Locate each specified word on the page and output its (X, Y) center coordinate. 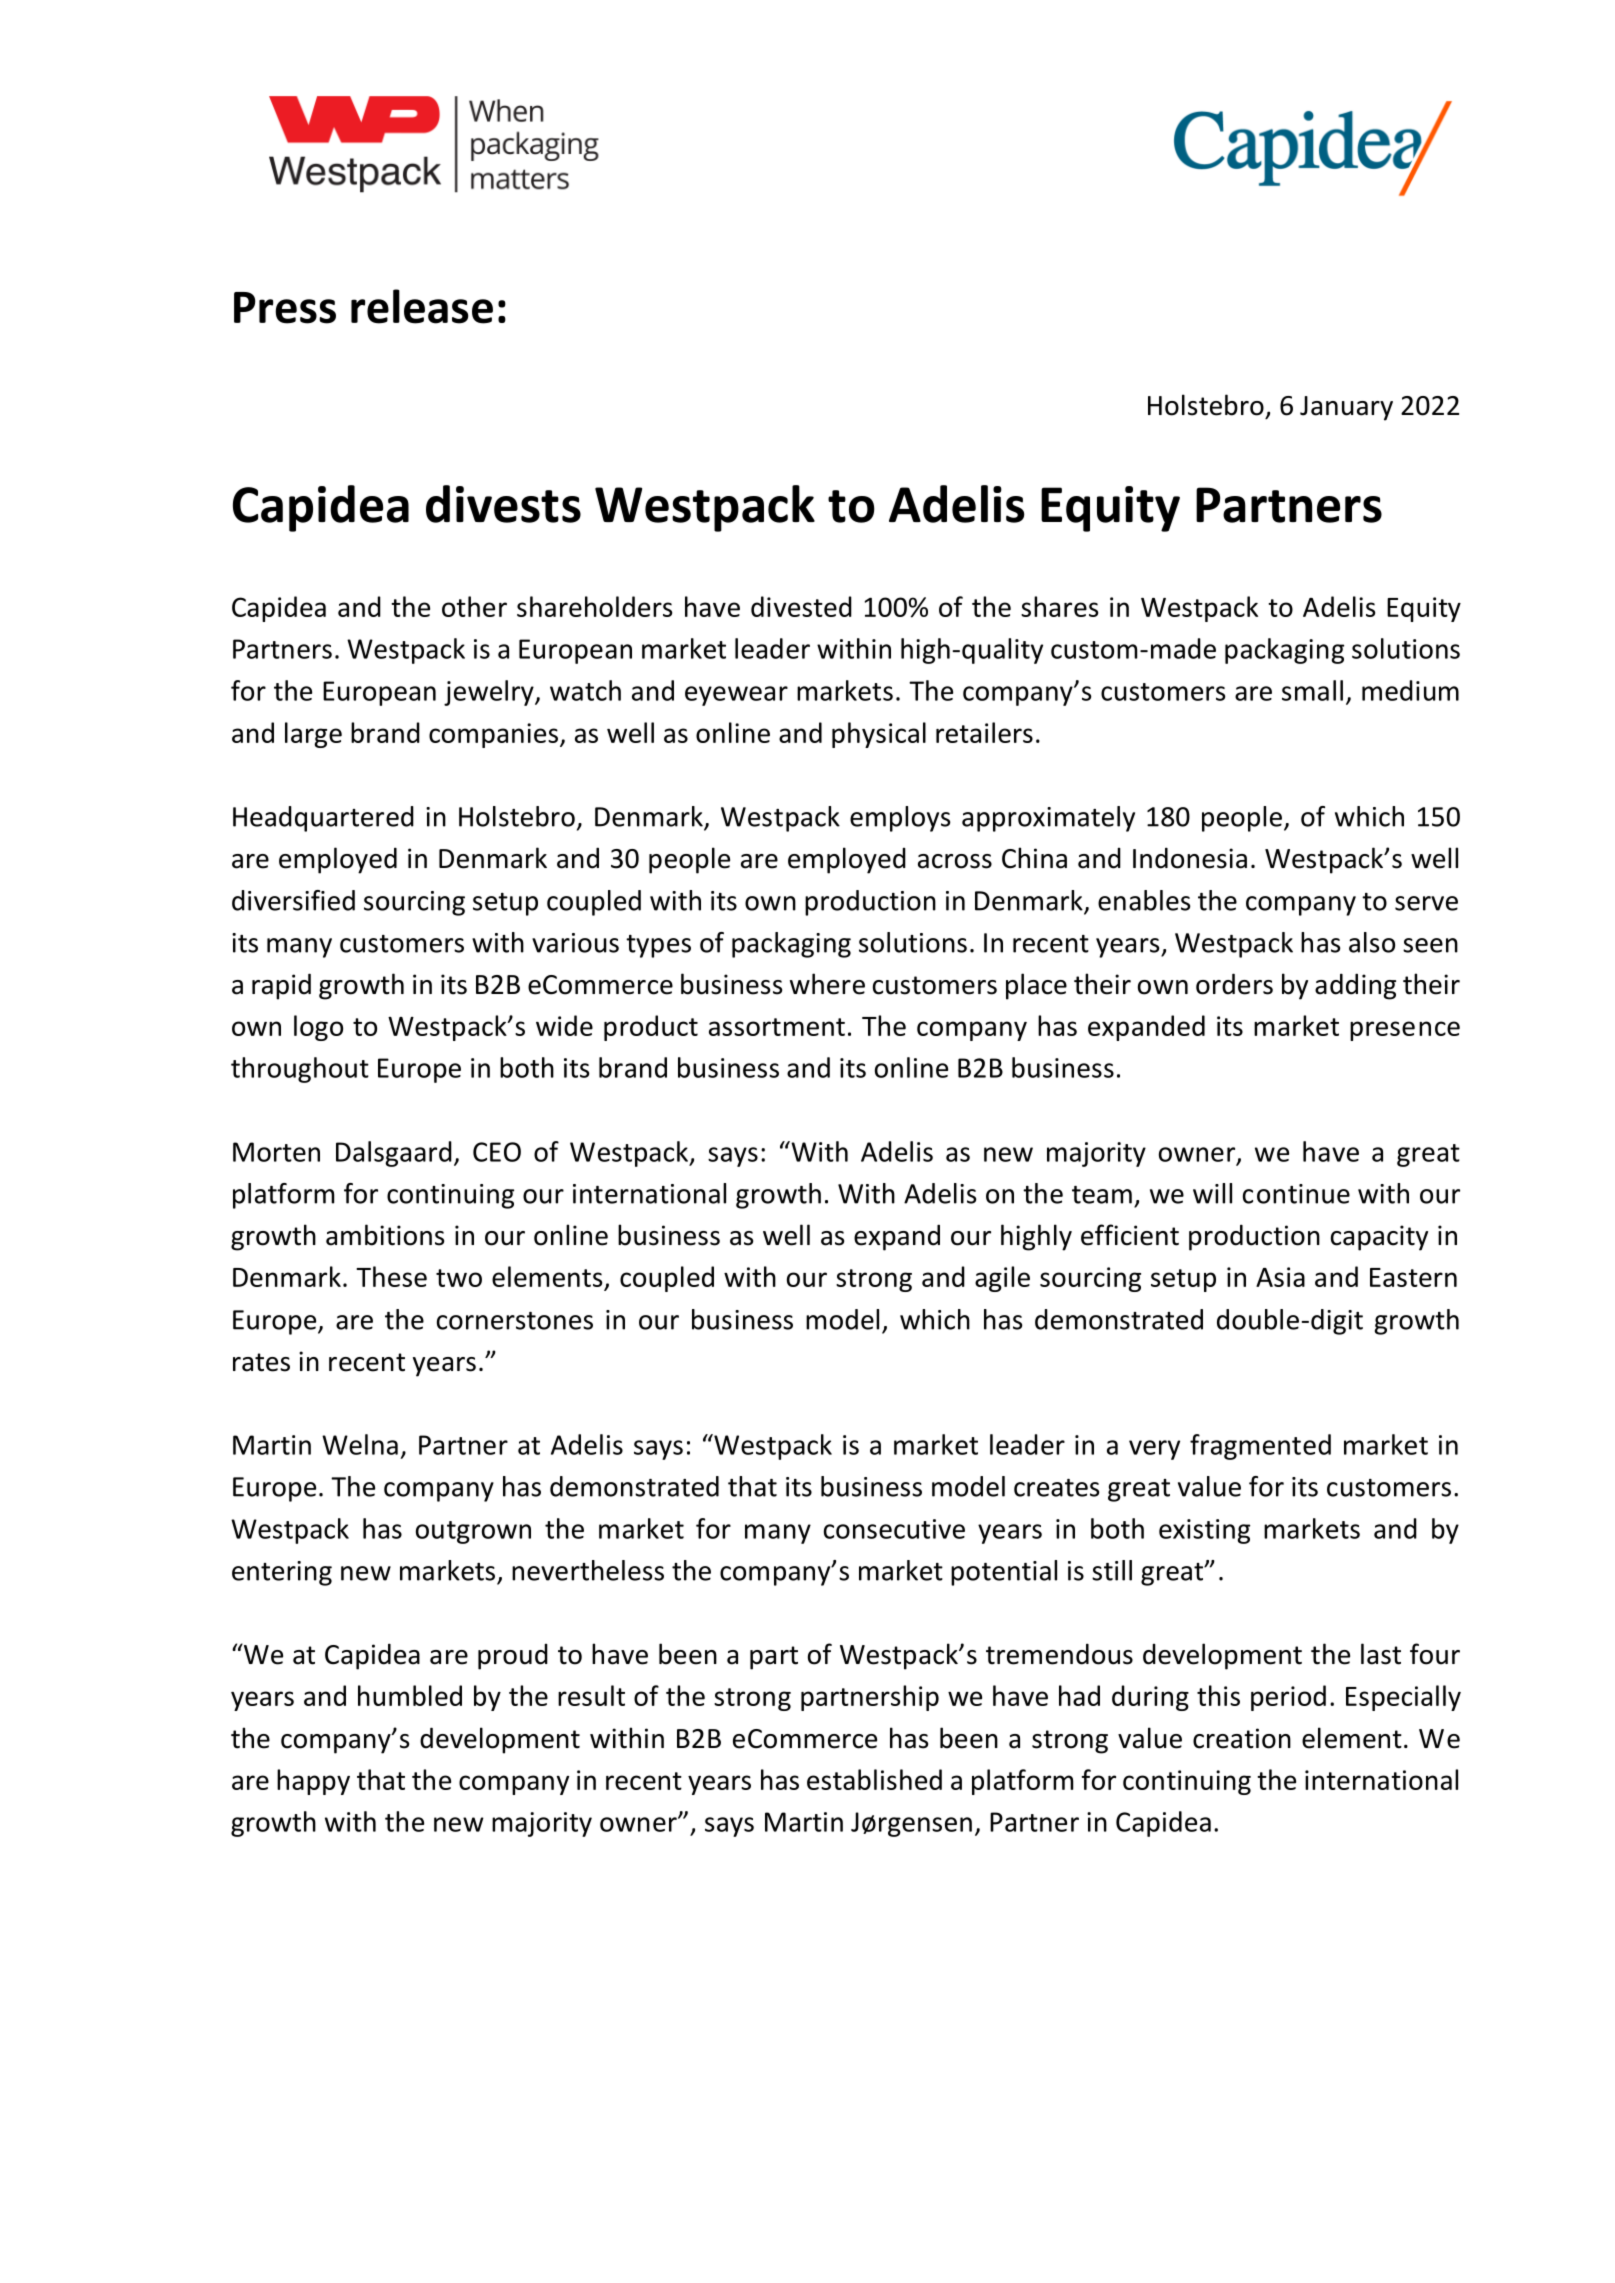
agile (1002, 1279)
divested (801, 606)
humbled (410, 1695)
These (391, 1276)
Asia (1280, 1277)
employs (900, 819)
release (422, 306)
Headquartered (323, 819)
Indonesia (1190, 858)
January (1346, 408)
